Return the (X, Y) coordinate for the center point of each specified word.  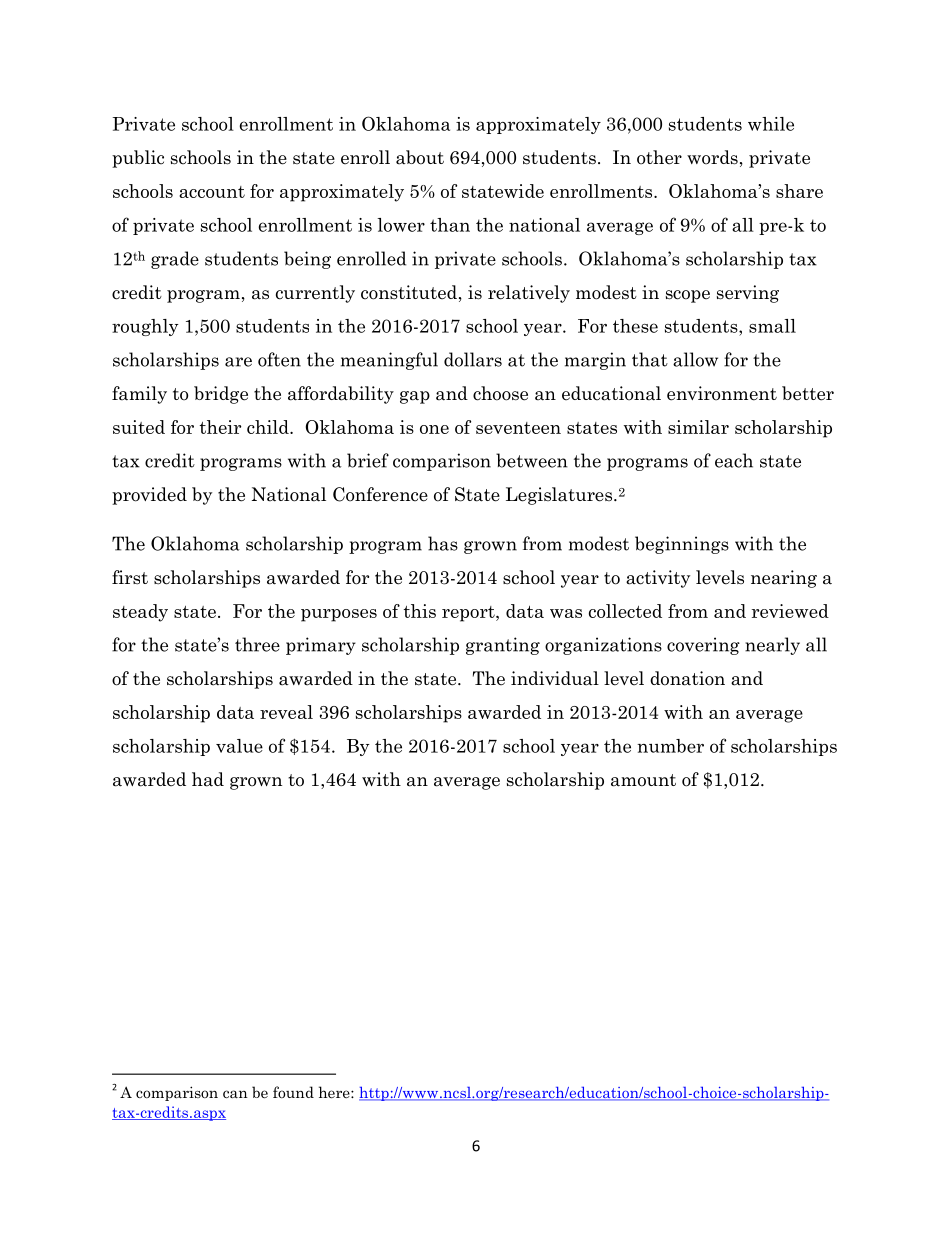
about (420, 157)
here (335, 1092)
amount (643, 780)
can (235, 1094)
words (712, 157)
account (212, 192)
